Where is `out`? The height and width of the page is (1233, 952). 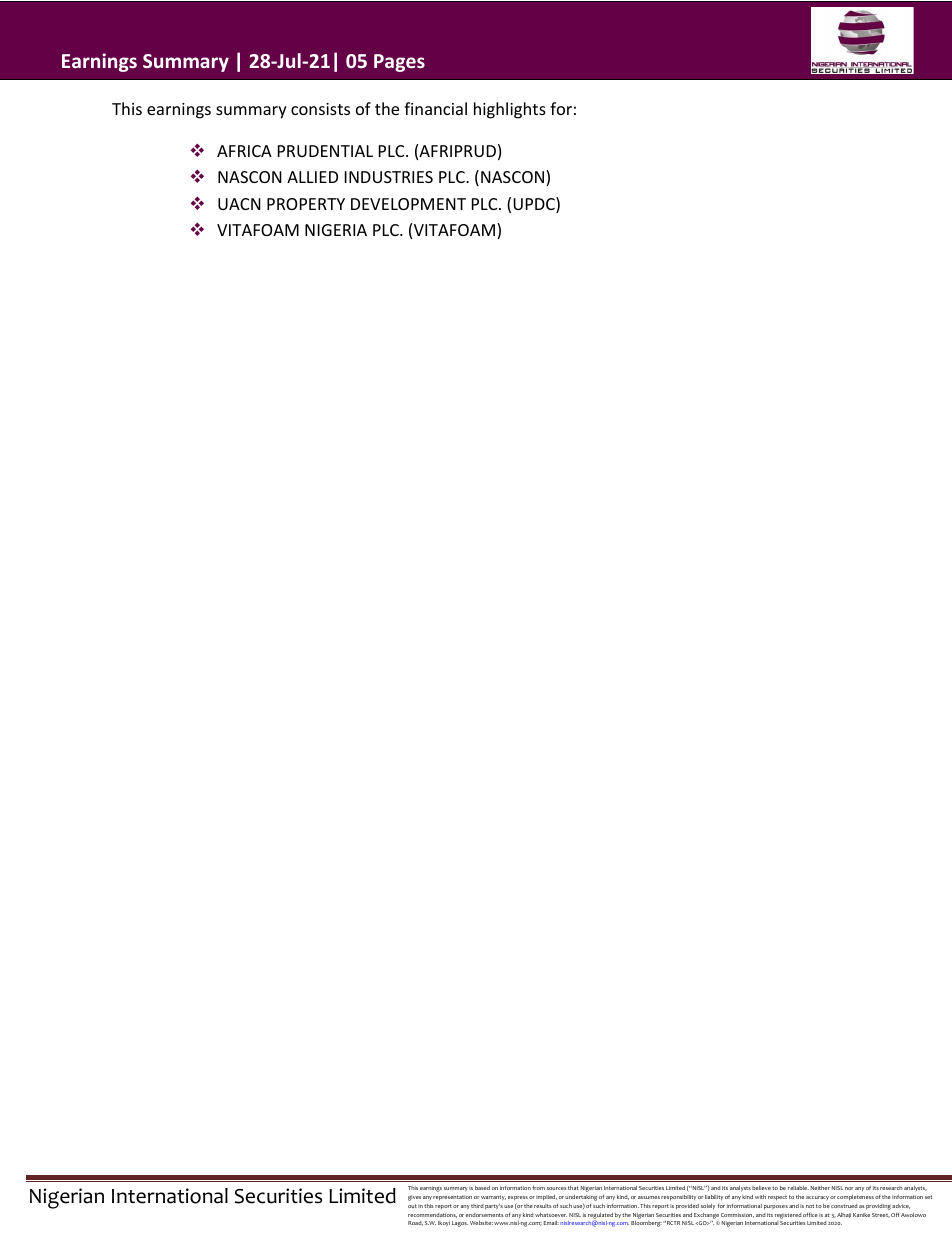
out is located at coordinates (412, 1206).
